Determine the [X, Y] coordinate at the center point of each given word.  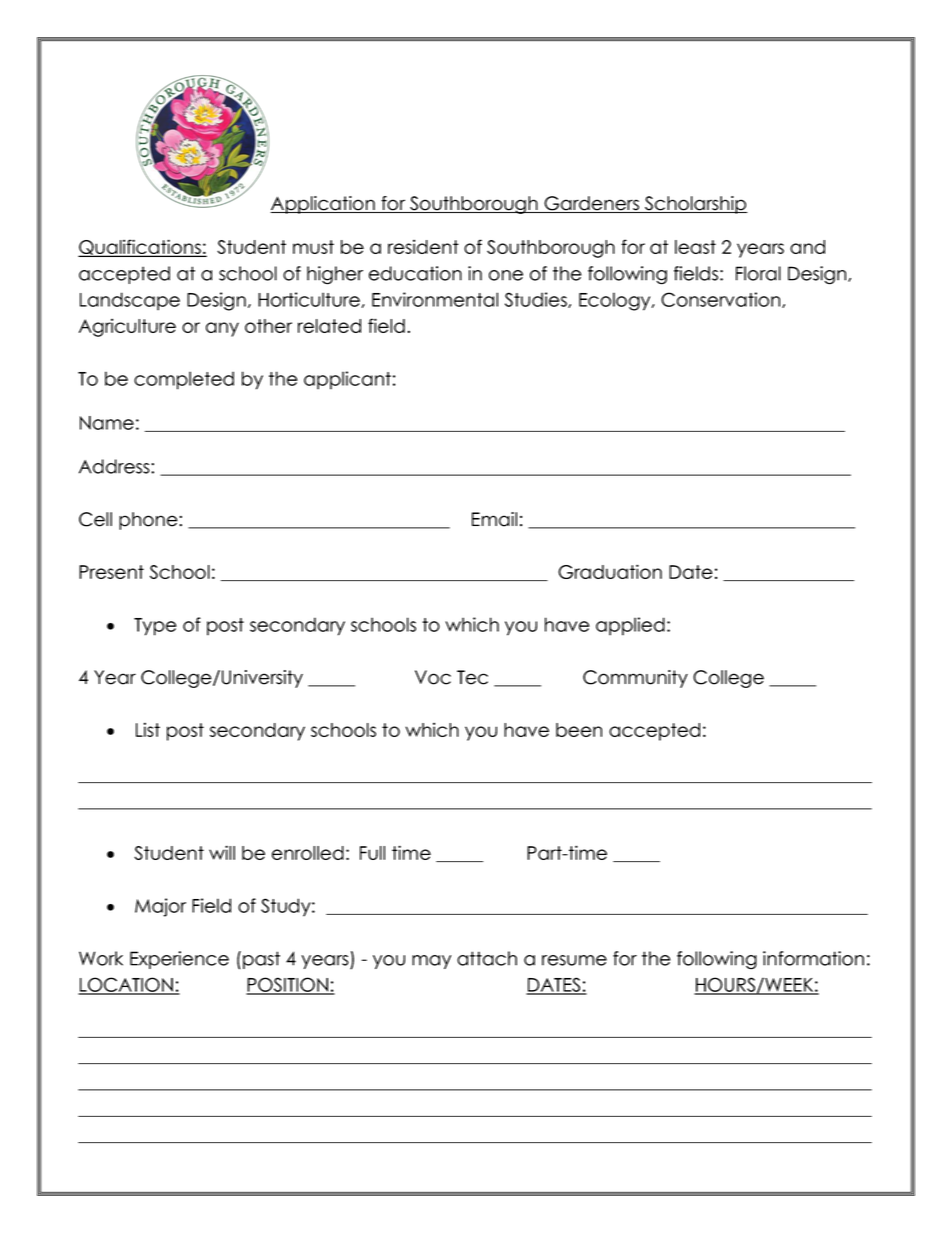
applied [630, 626]
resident [423, 246]
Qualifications [140, 248]
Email [494, 519]
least [695, 247]
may [431, 962]
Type [155, 627]
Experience [179, 960]
